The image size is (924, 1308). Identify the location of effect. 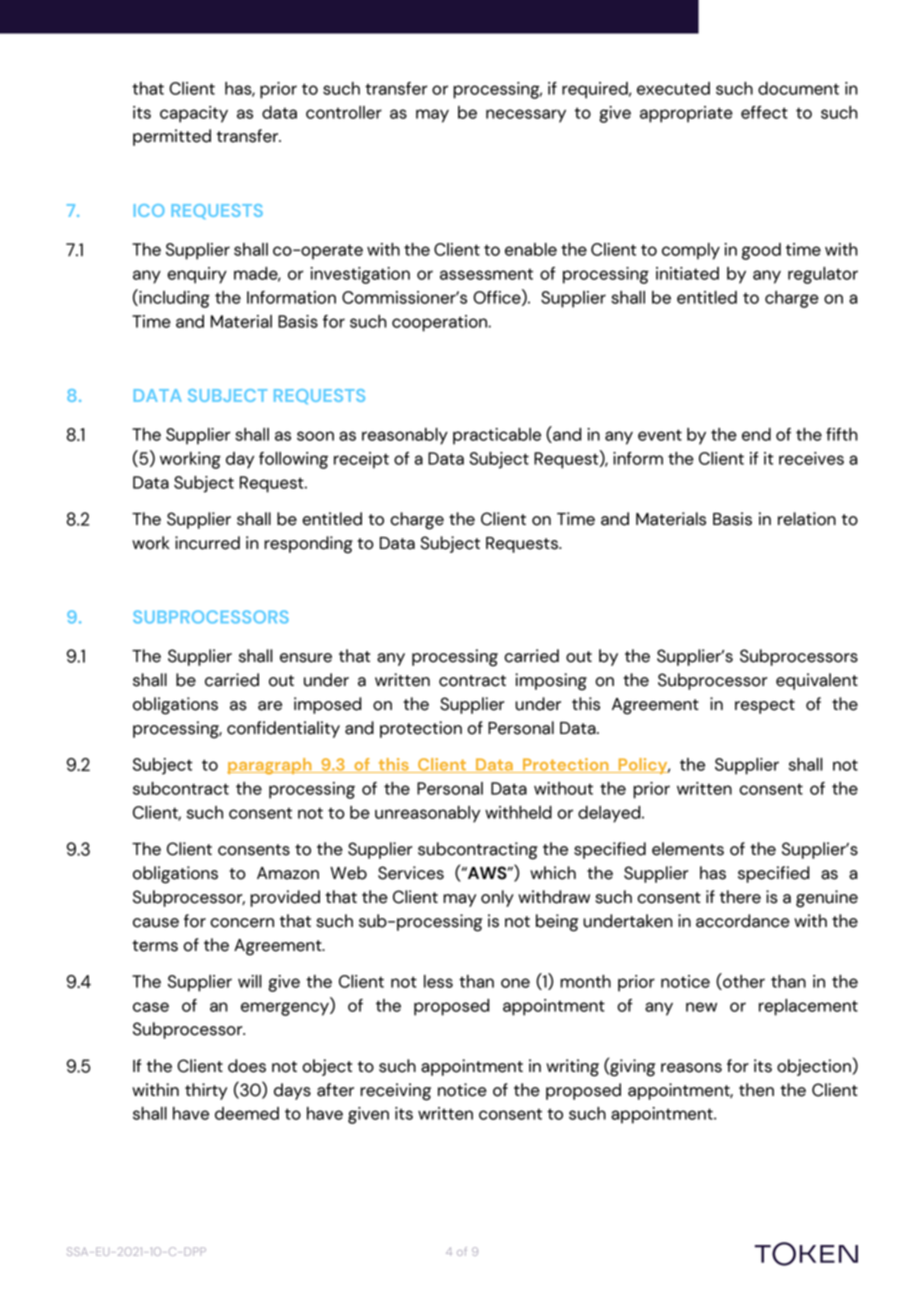
(764, 112).
